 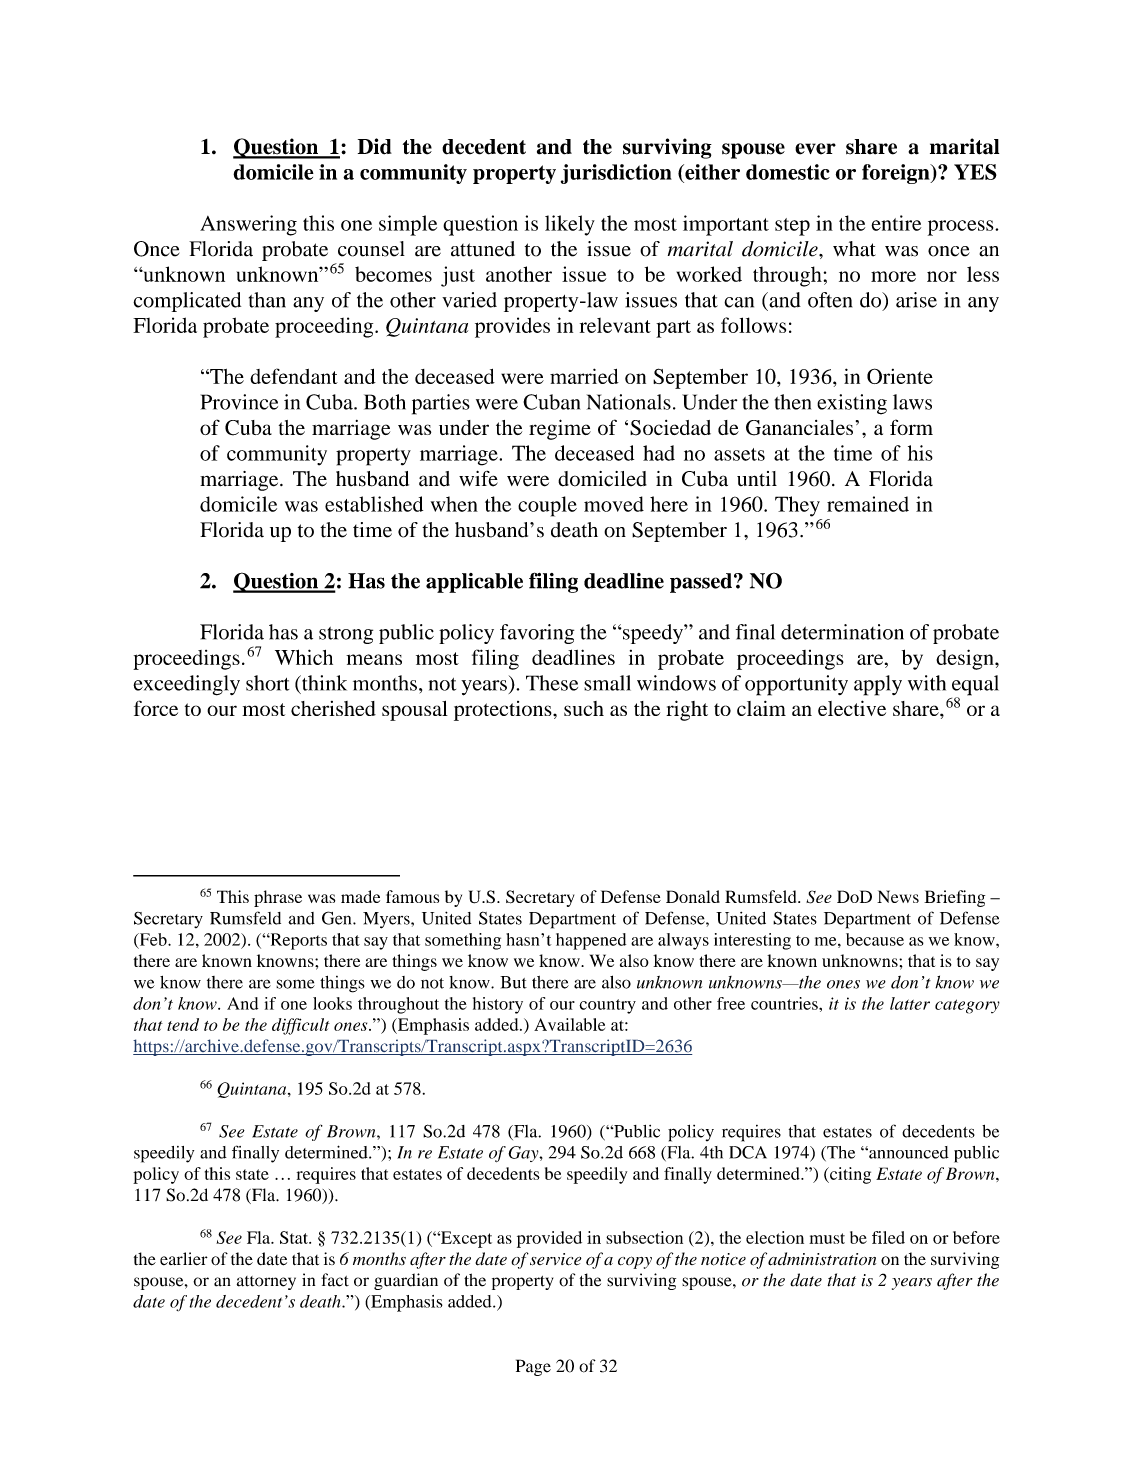 What do you see at coordinates (533, 1367) in the page?
I see `Page` at bounding box center [533, 1367].
